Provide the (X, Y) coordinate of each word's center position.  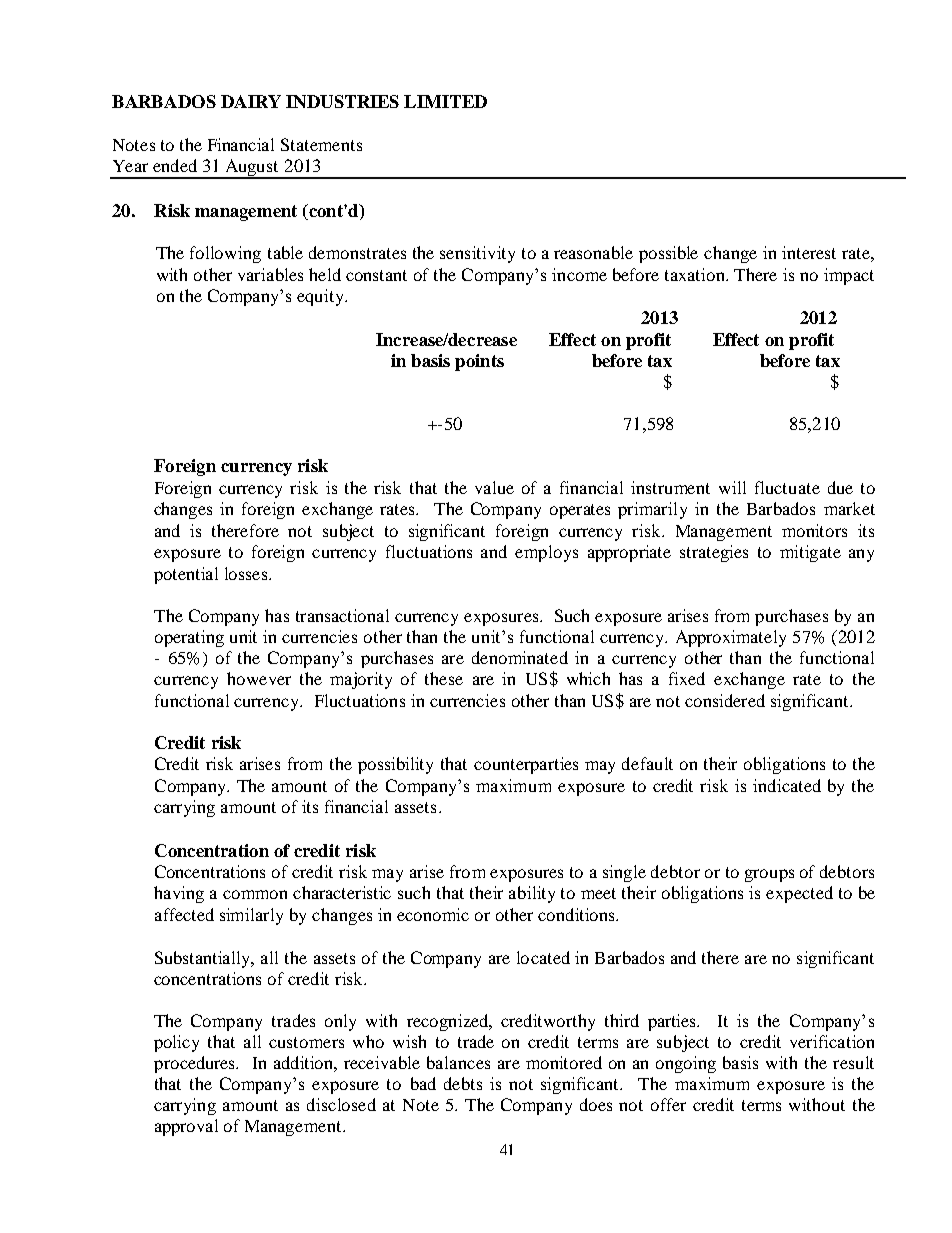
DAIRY (251, 101)
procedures (196, 1064)
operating (189, 638)
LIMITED (445, 101)
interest (809, 252)
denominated (520, 657)
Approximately (731, 638)
